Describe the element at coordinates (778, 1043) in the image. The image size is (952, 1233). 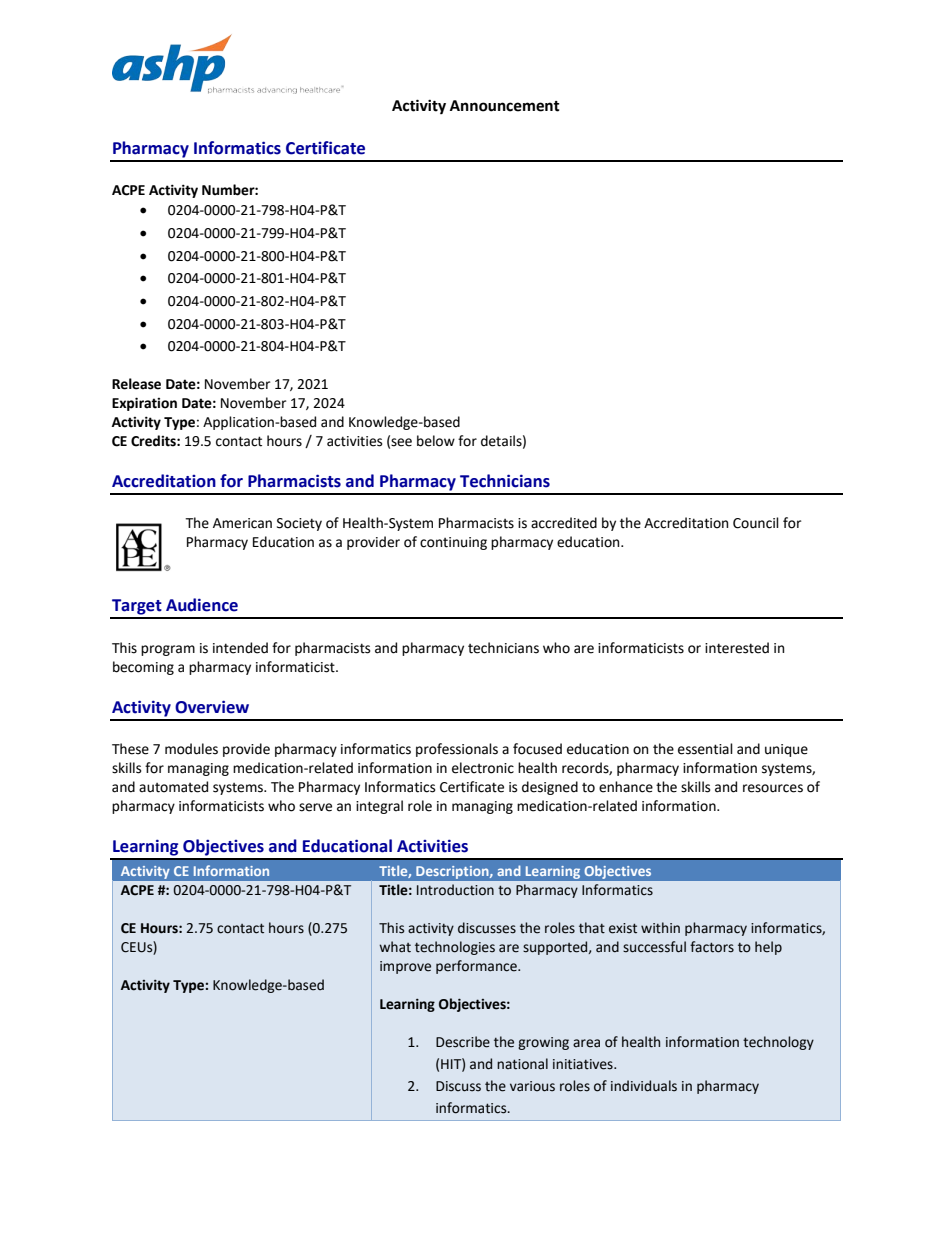
I see `technology` at that location.
